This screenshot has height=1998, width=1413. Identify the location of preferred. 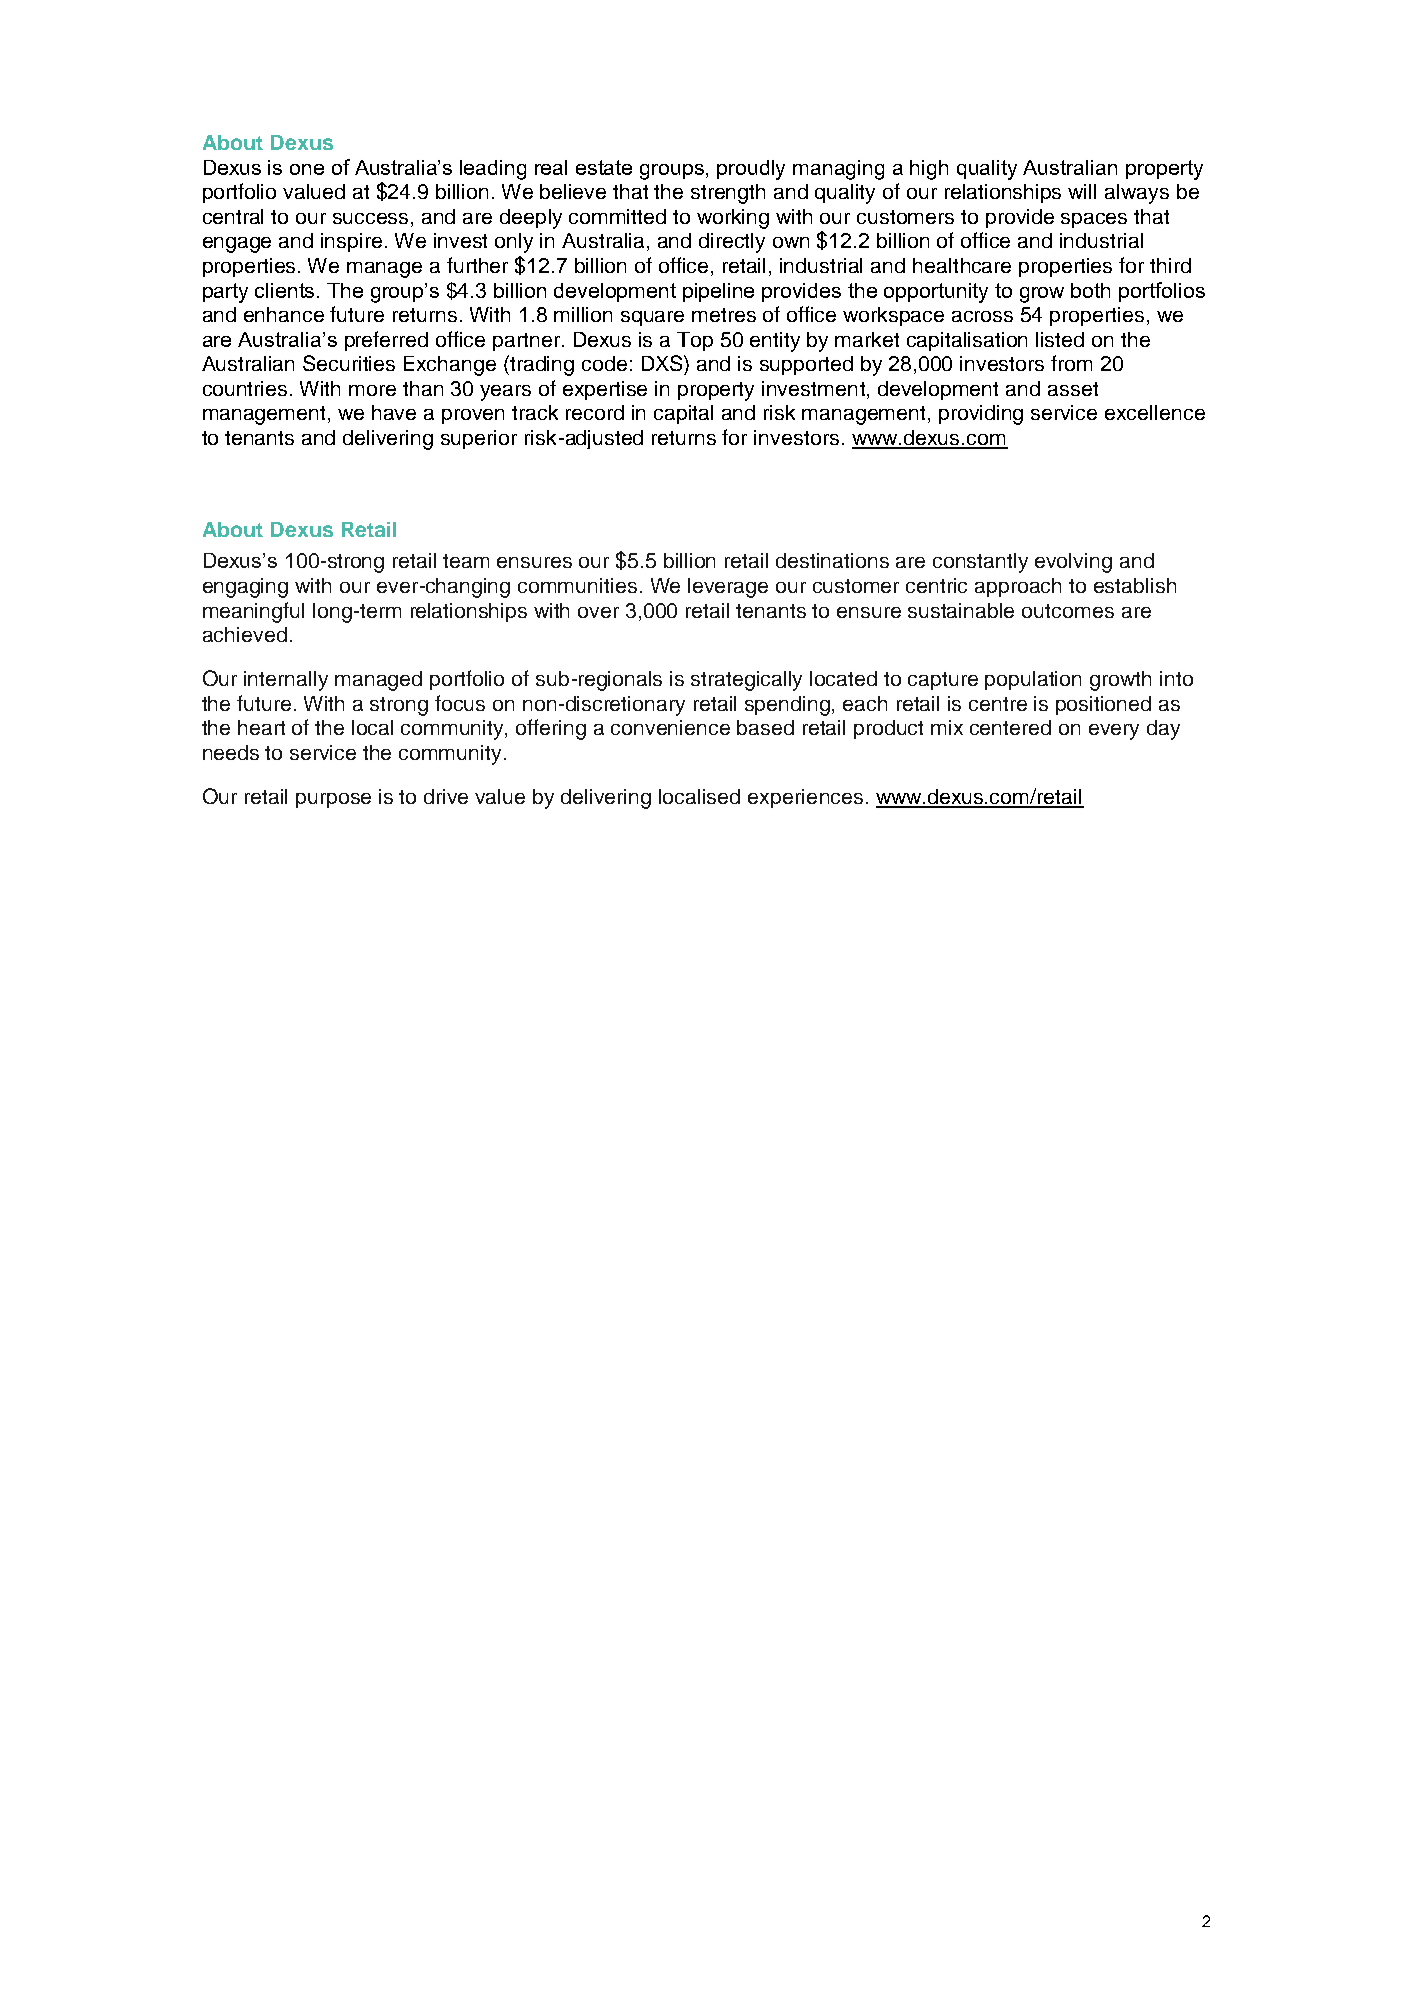
(386, 341).
